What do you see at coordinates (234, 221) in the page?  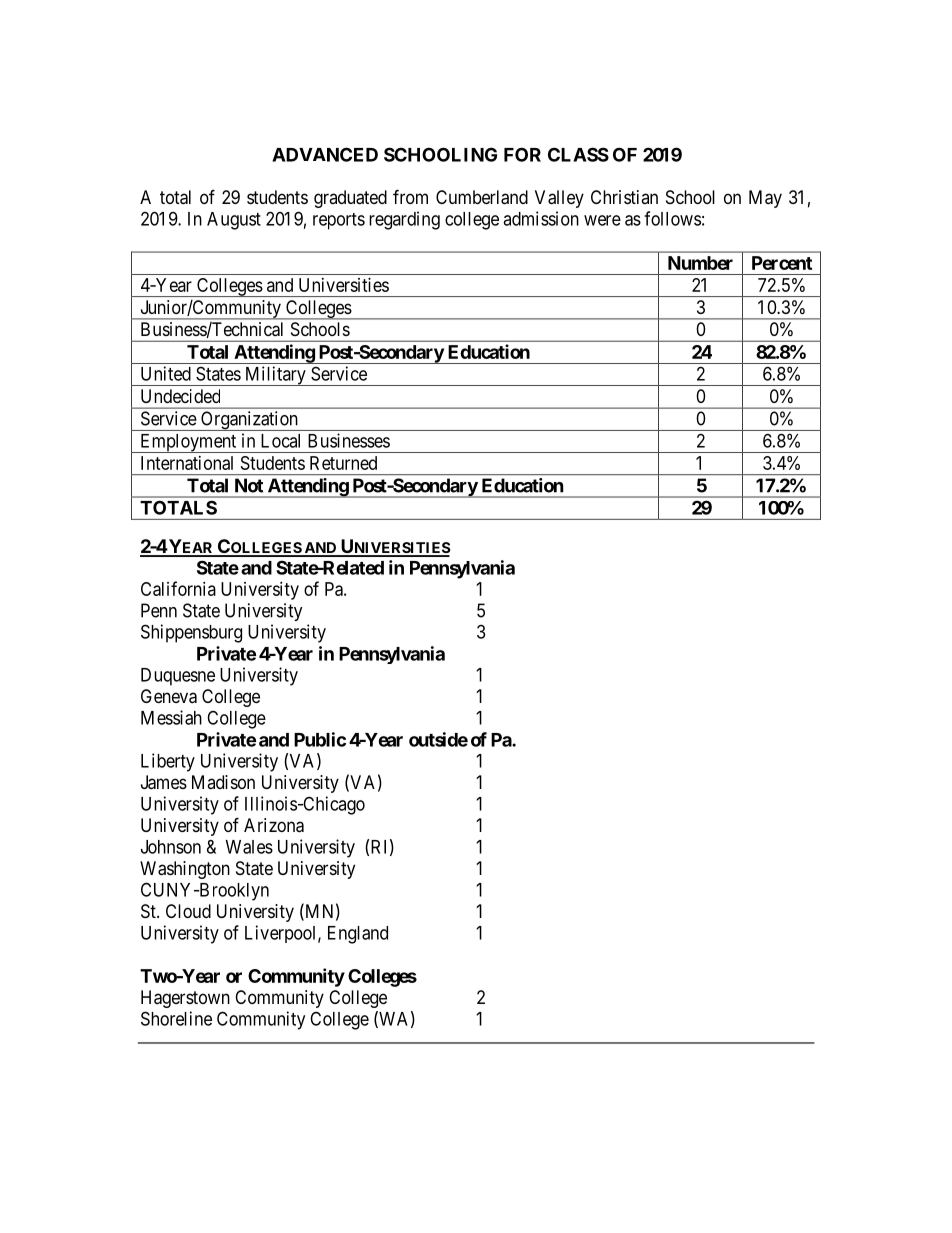 I see `August` at bounding box center [234, 221].
